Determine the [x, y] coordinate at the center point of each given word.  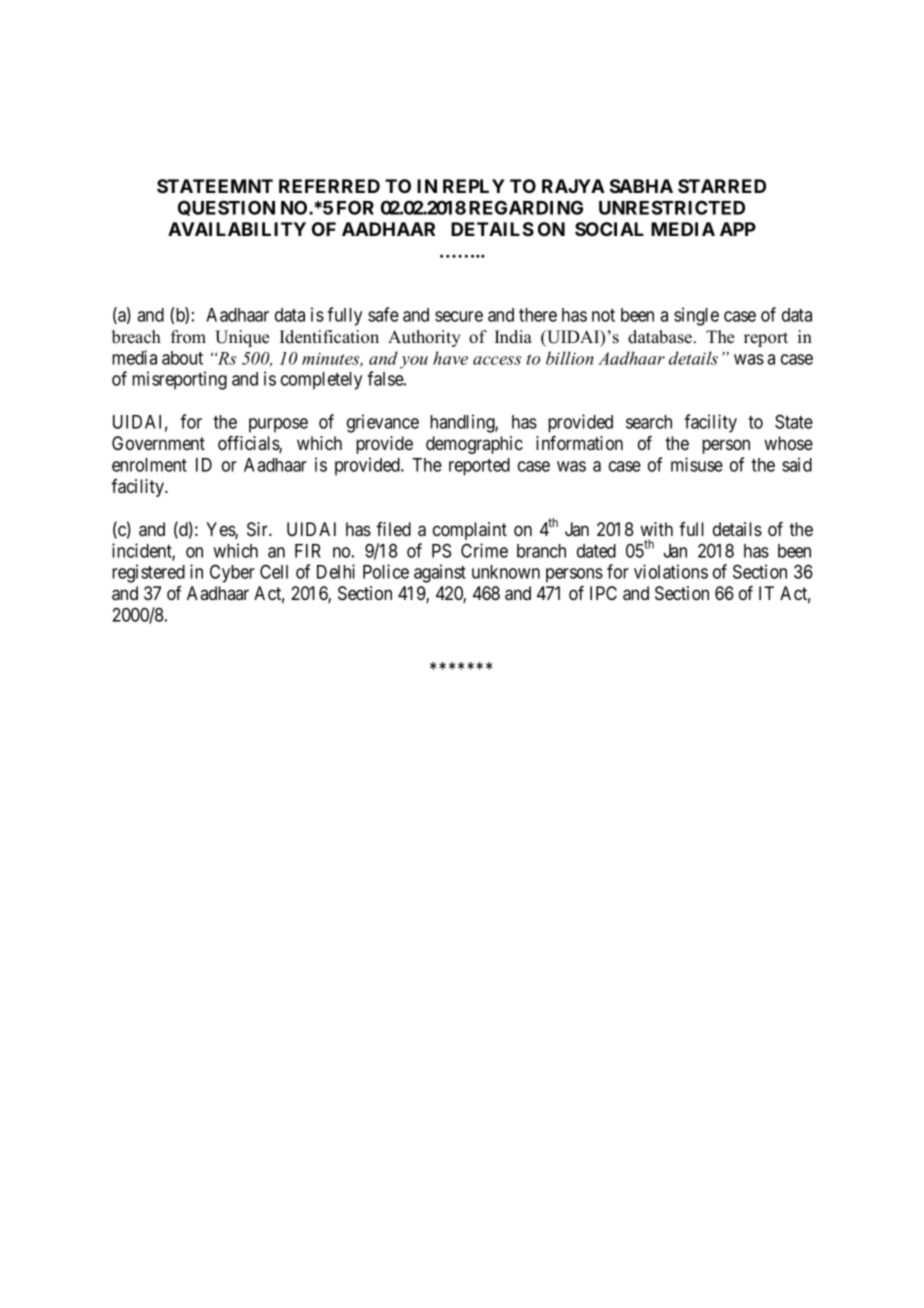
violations [671, 571]
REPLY [474, 186]
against [440, 573]
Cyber [232, 573]
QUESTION [226, 208]
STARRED [722, 186]
